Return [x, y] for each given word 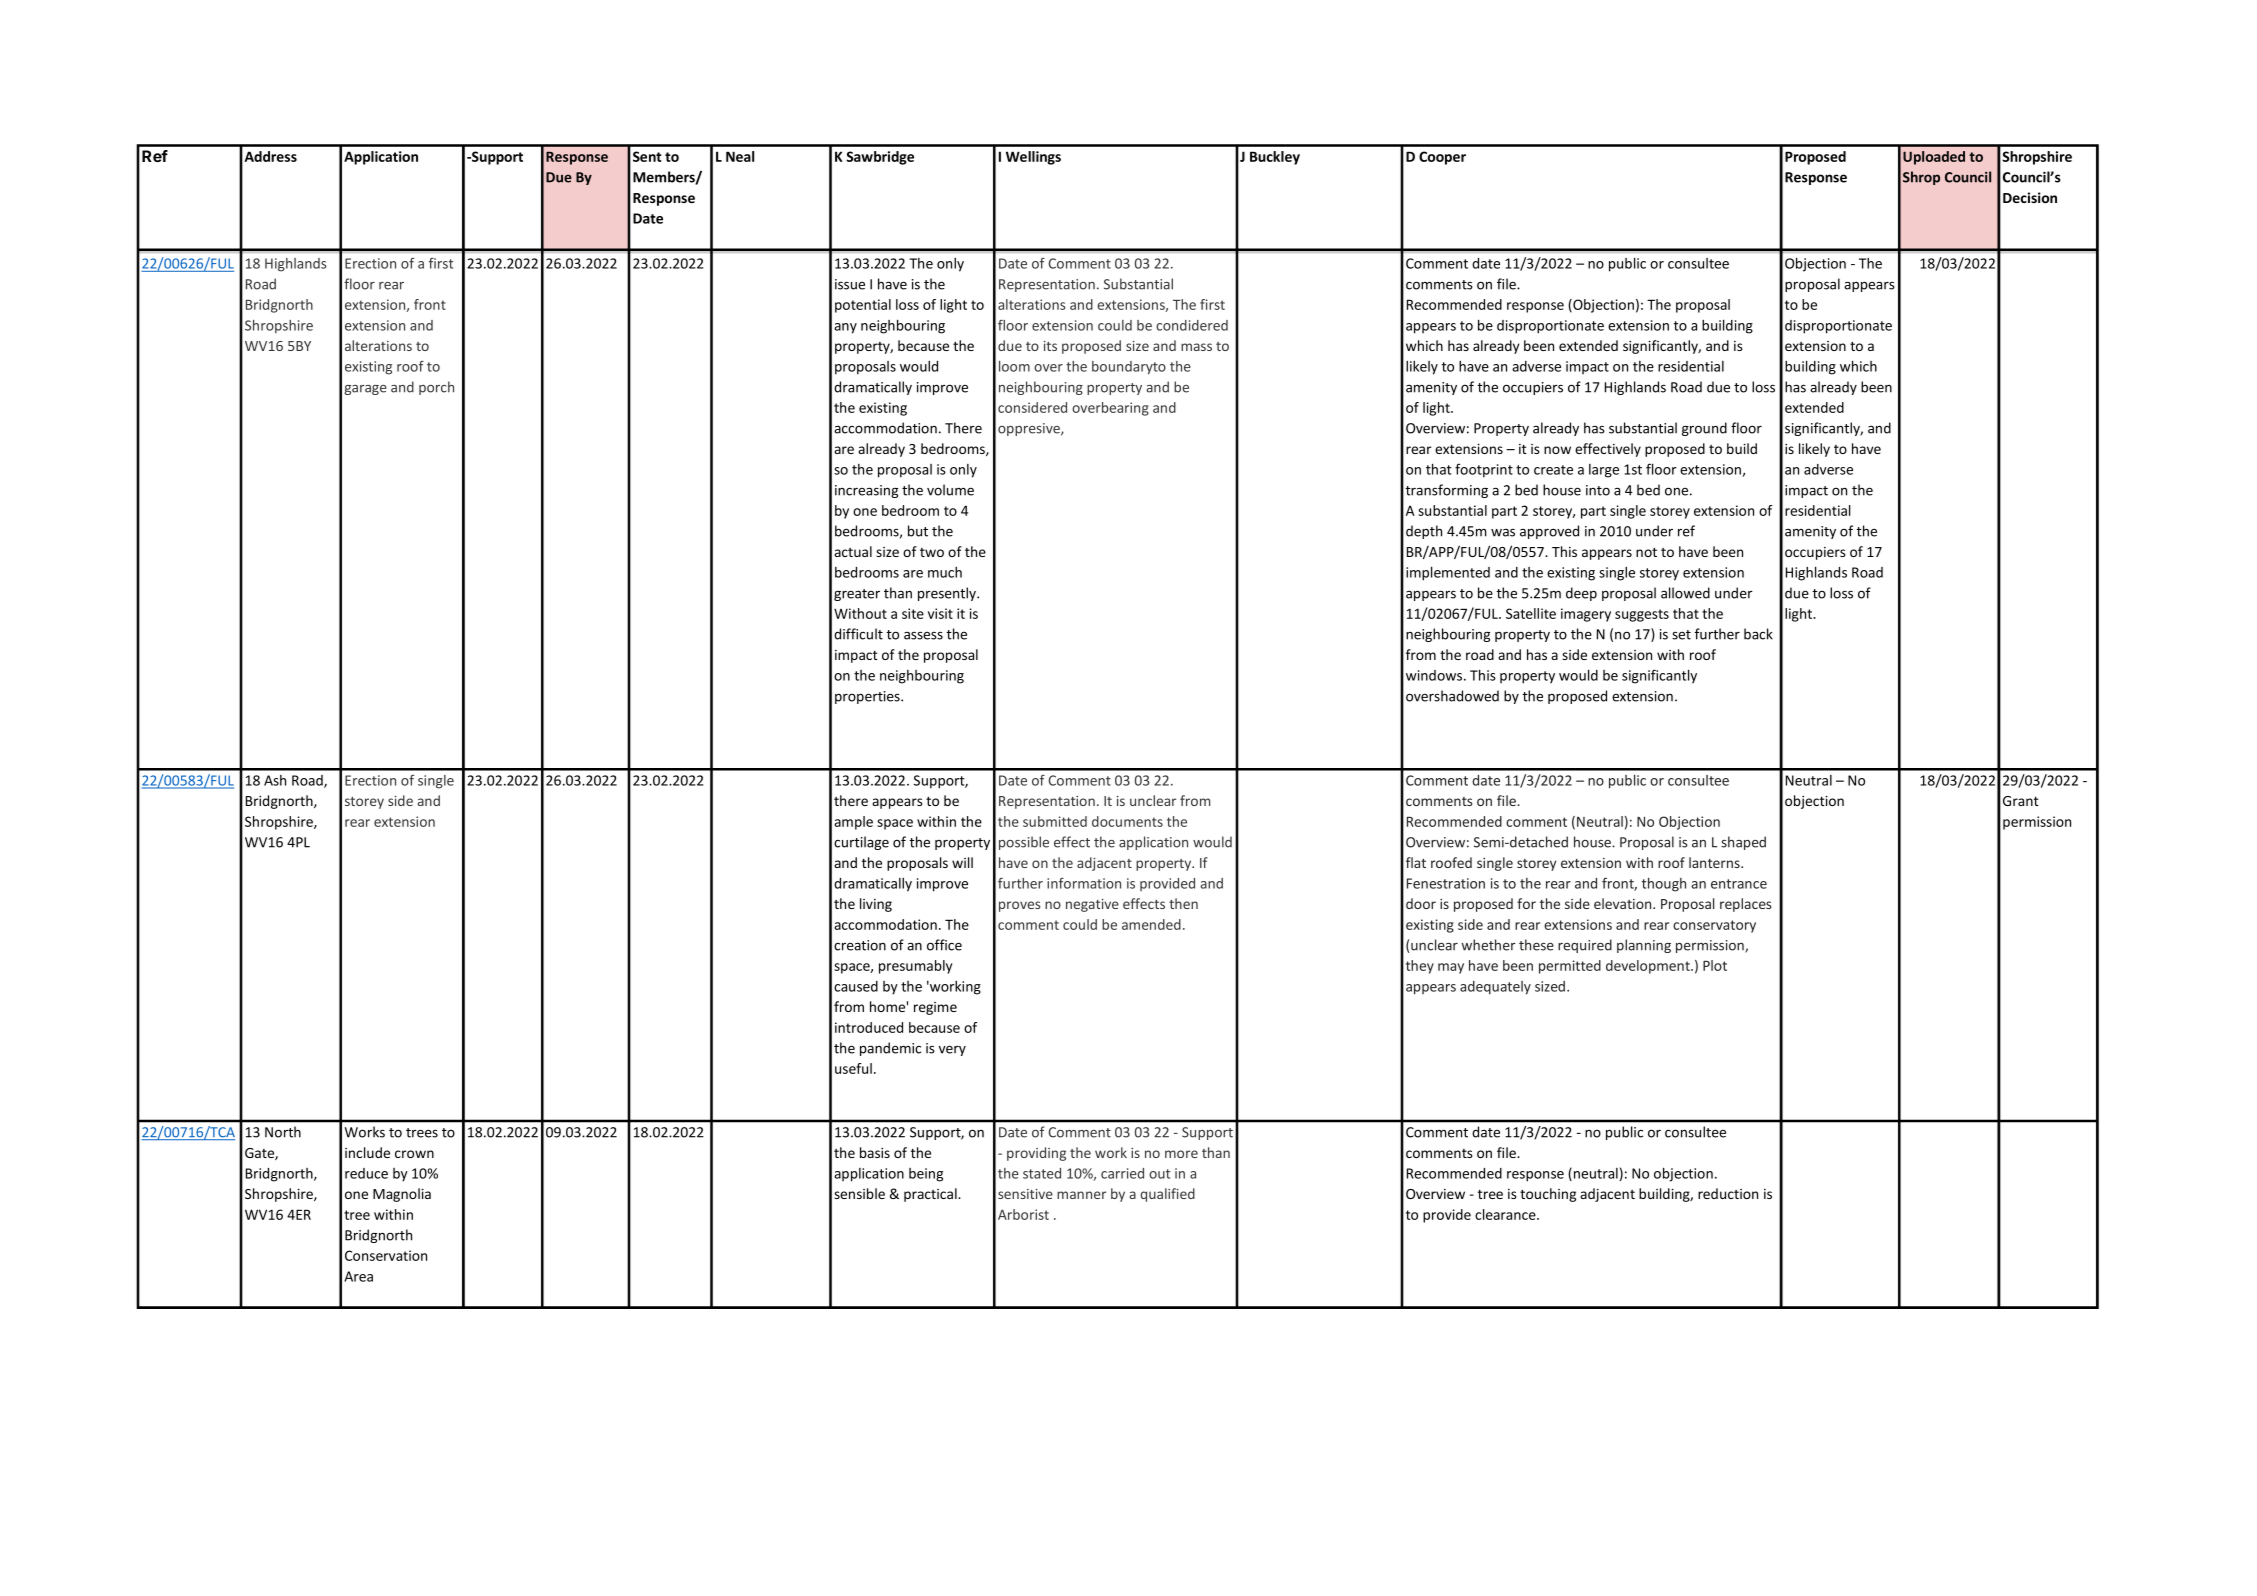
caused [856, 986]
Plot [1715, 965]
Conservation [386, 1255]
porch [436, 388]
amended [1151, 924]
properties [868, 697]
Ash [275, 780]
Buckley [1275, 158]
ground [1704, 429]
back [1758, 634]
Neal [740, 156]
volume [950, 490]
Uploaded [1934, 158]
